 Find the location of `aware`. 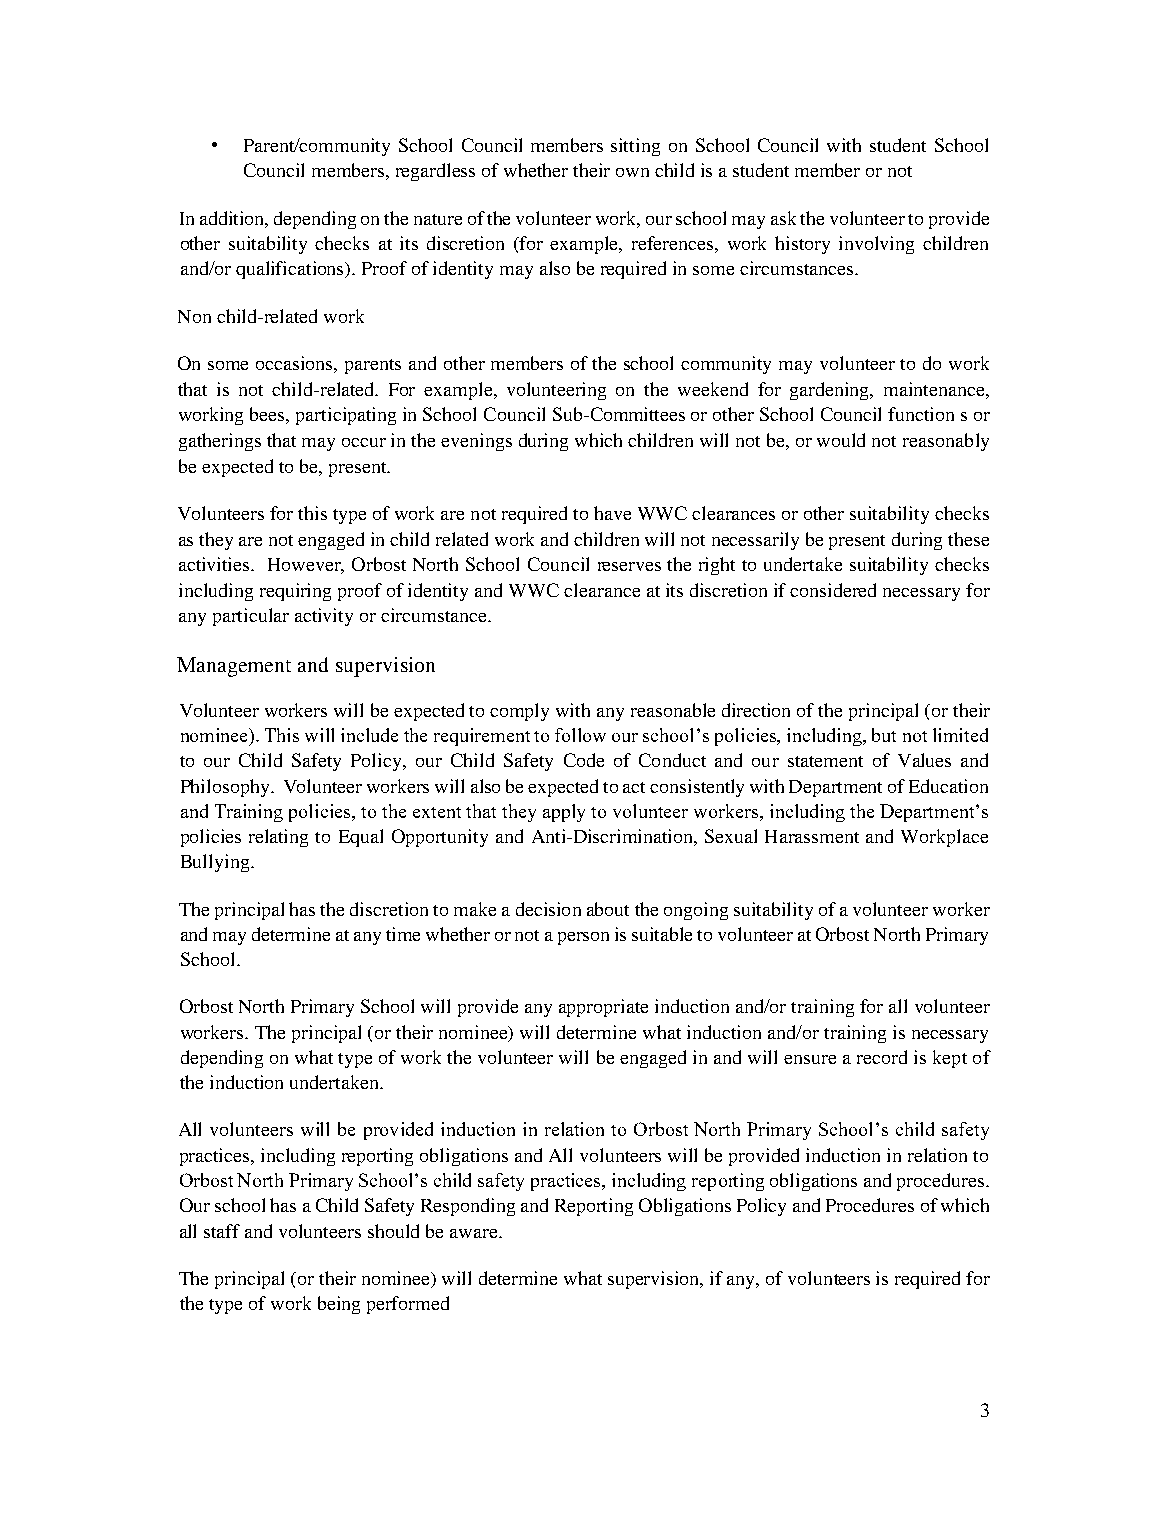

aware is located at coordinates (475, 1233).
